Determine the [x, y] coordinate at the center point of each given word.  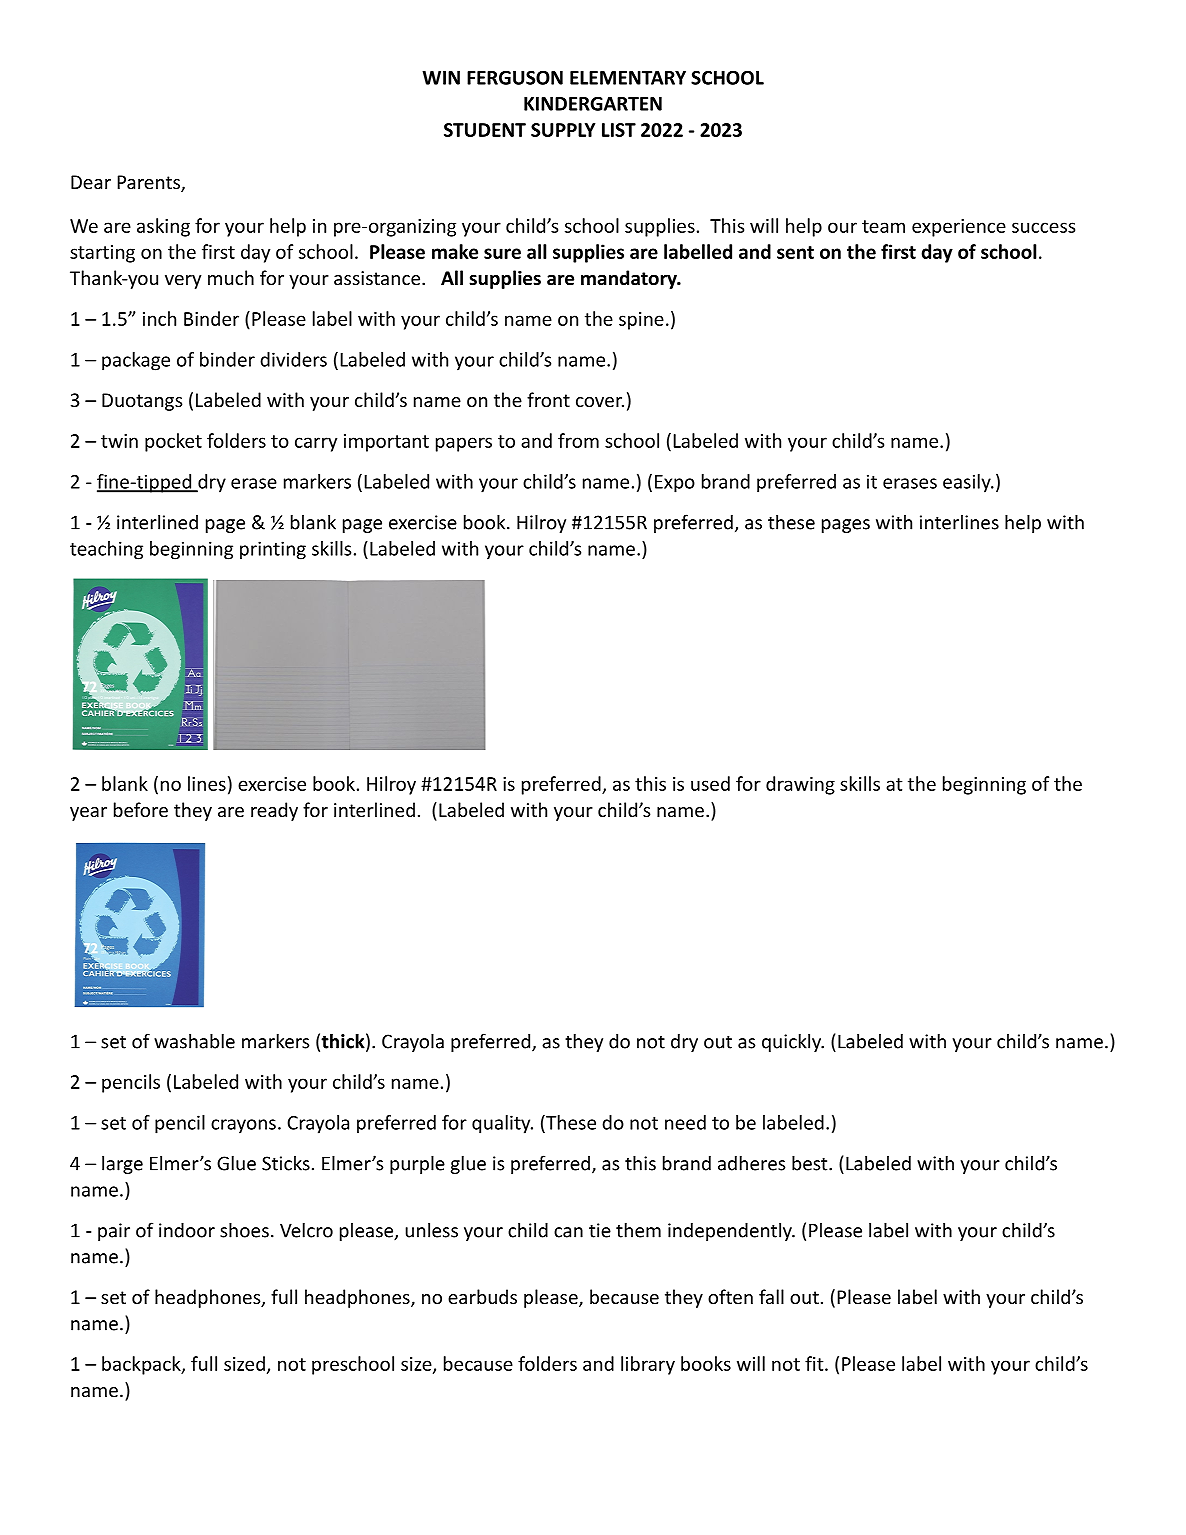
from [578, 440]
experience [959, 228]
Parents [149, 183]
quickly [793, 1042]
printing [273, 550]
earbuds [482, 1296]
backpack [142, 1365]
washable [194, 1041]
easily [968, 483]
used [710, 783]
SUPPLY [563, 130]
